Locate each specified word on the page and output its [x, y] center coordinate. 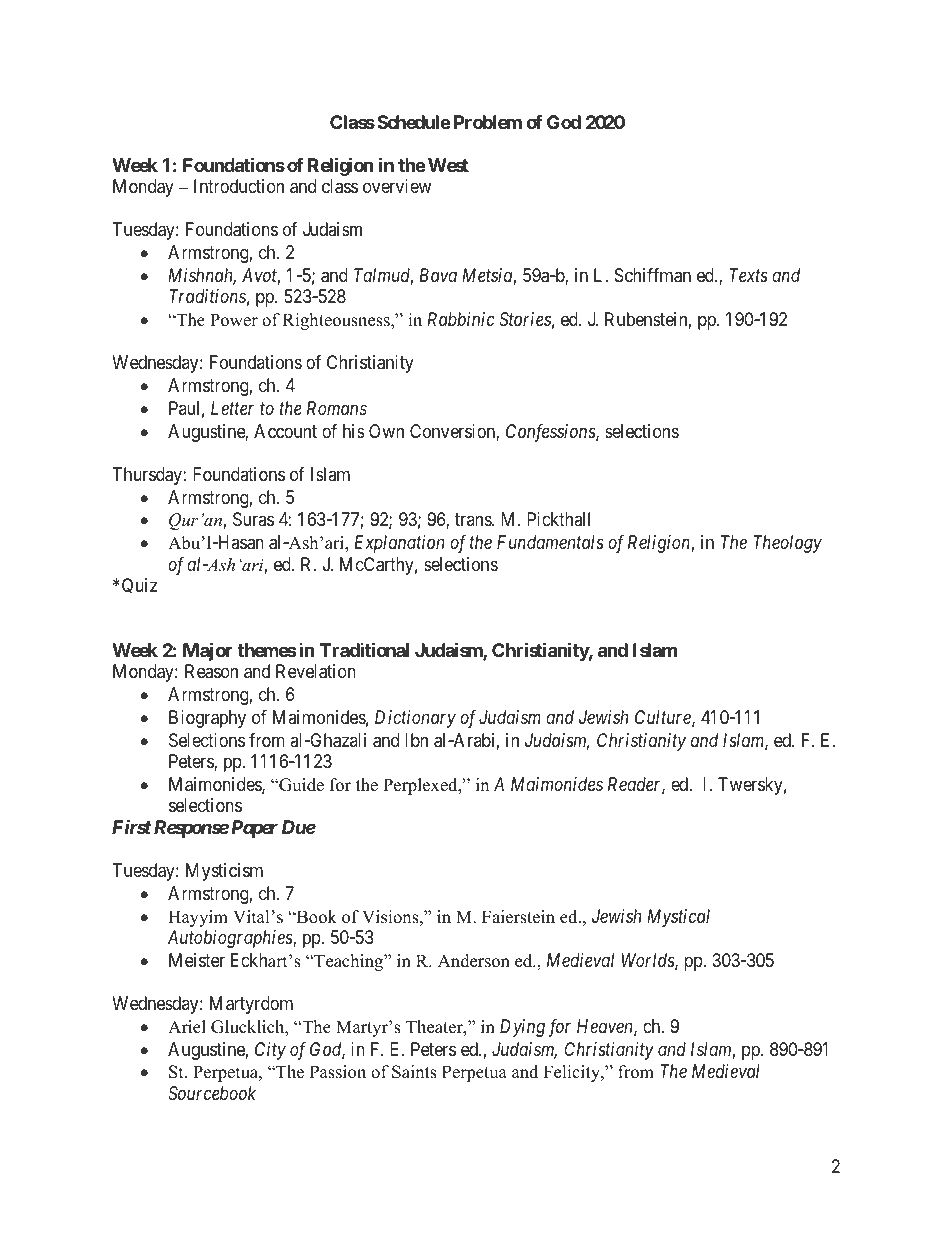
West [448, 165]
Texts [748, 275]
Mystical [678, 918]
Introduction [239, 186]
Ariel [187, 1027]
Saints [414, 1072]
